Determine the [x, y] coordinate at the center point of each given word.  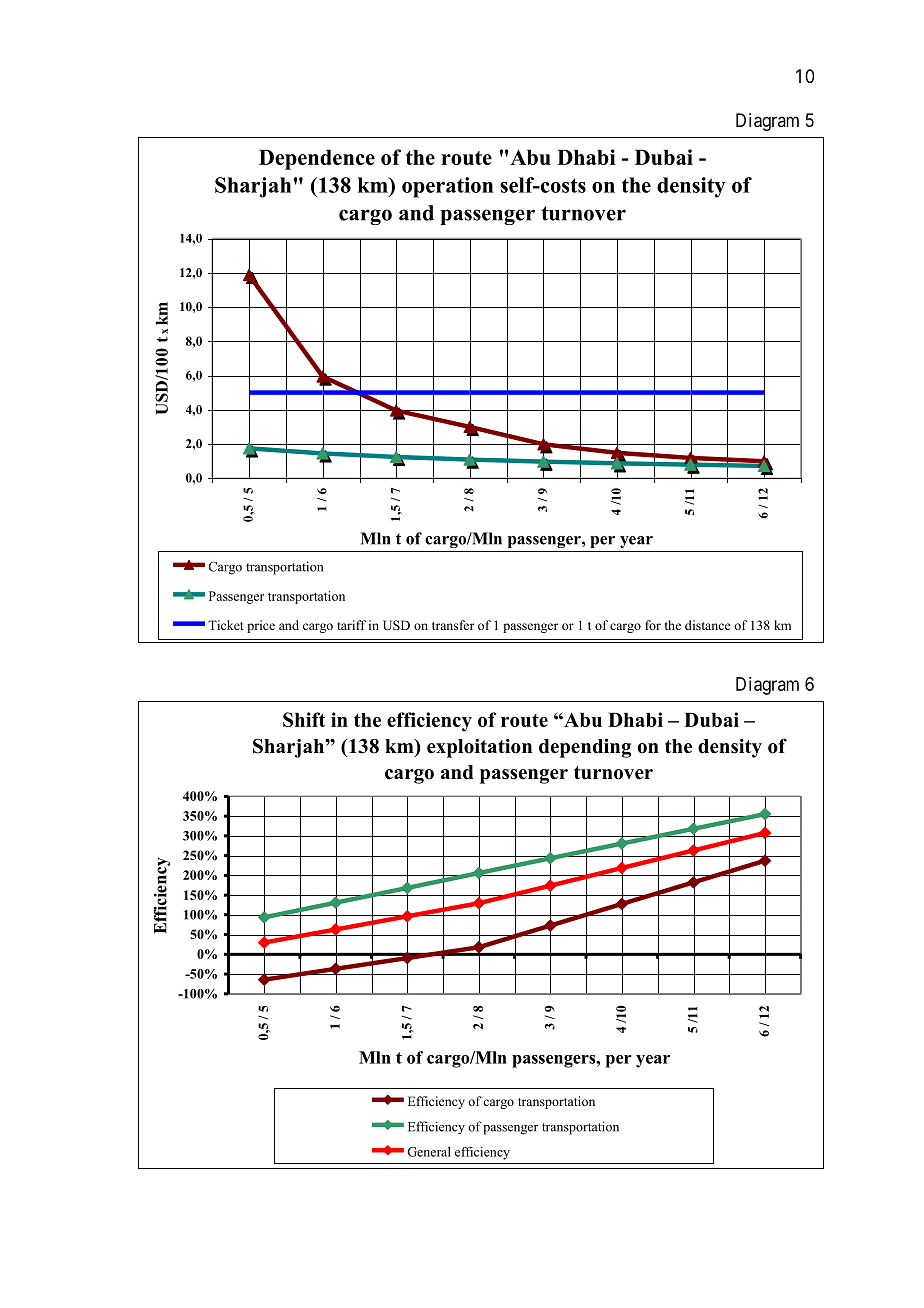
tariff [351, 625]
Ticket [226, 625]
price [261, 626]
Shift [304, 719]
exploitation [479, 748]
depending [585, 748]
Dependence [317, 159]
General [429, 1152]
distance [708, 625]
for [653, 625]
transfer [453, 625]
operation [447, 187]
